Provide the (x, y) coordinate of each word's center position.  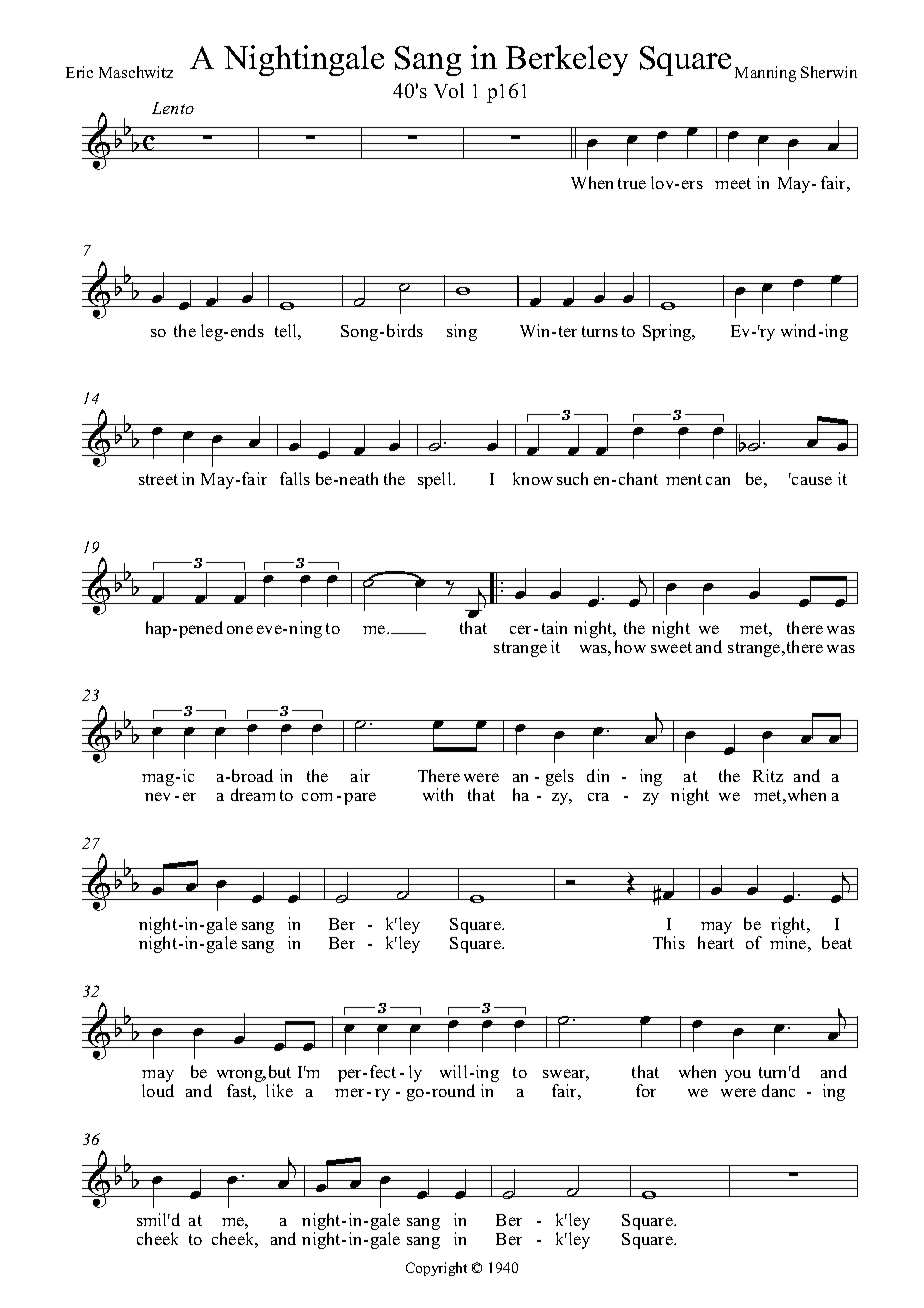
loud (158, 1090)
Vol (449, 90)
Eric (79, 72)
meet (733, 183)
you (738, 1076)
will (453, 1071)
